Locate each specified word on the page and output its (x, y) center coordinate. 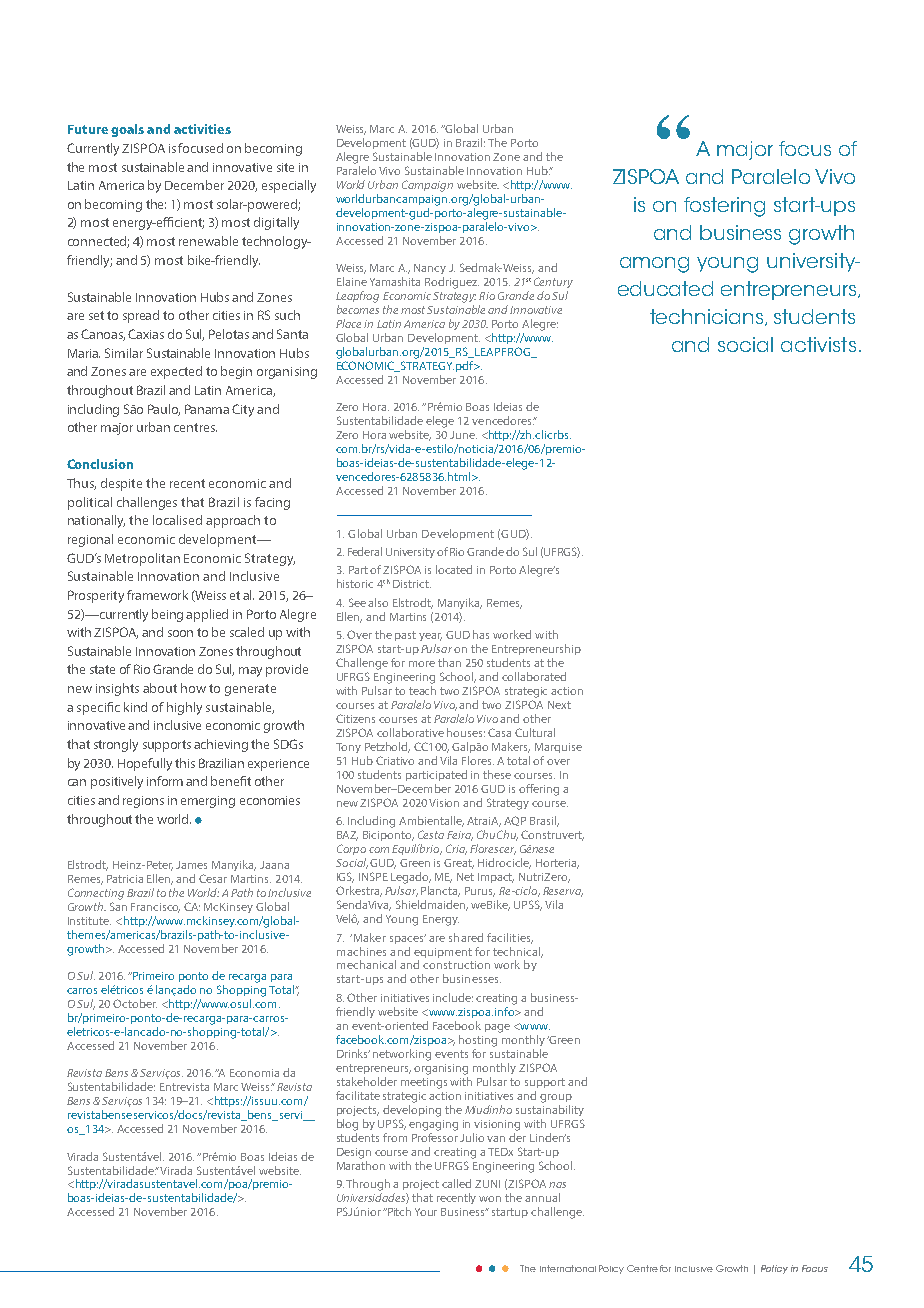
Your (426, 1212)
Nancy (430, 269)
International (568, 1268)
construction (456, 965)
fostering (724, 207)
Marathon (361, 1164)
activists (818, 344)
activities (202, 129)
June (463, 435)
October (135, 1003)
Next (559, 705)
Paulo (164, 410)
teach (422, 690)
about (160, 688)
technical (518, 952)
